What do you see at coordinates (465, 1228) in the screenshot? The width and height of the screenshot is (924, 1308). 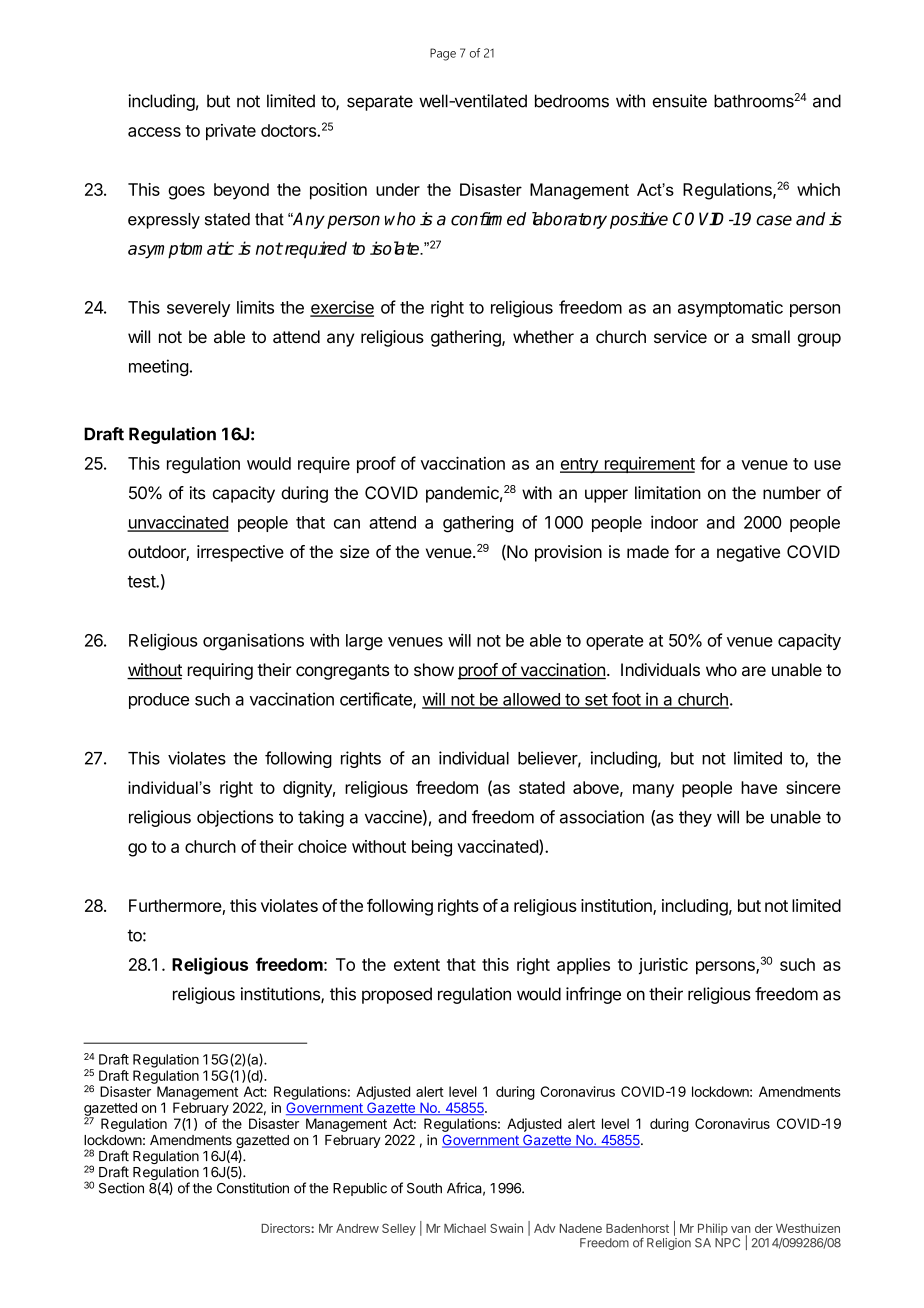 I see `Michael` at bounding box center [465, 1228].
